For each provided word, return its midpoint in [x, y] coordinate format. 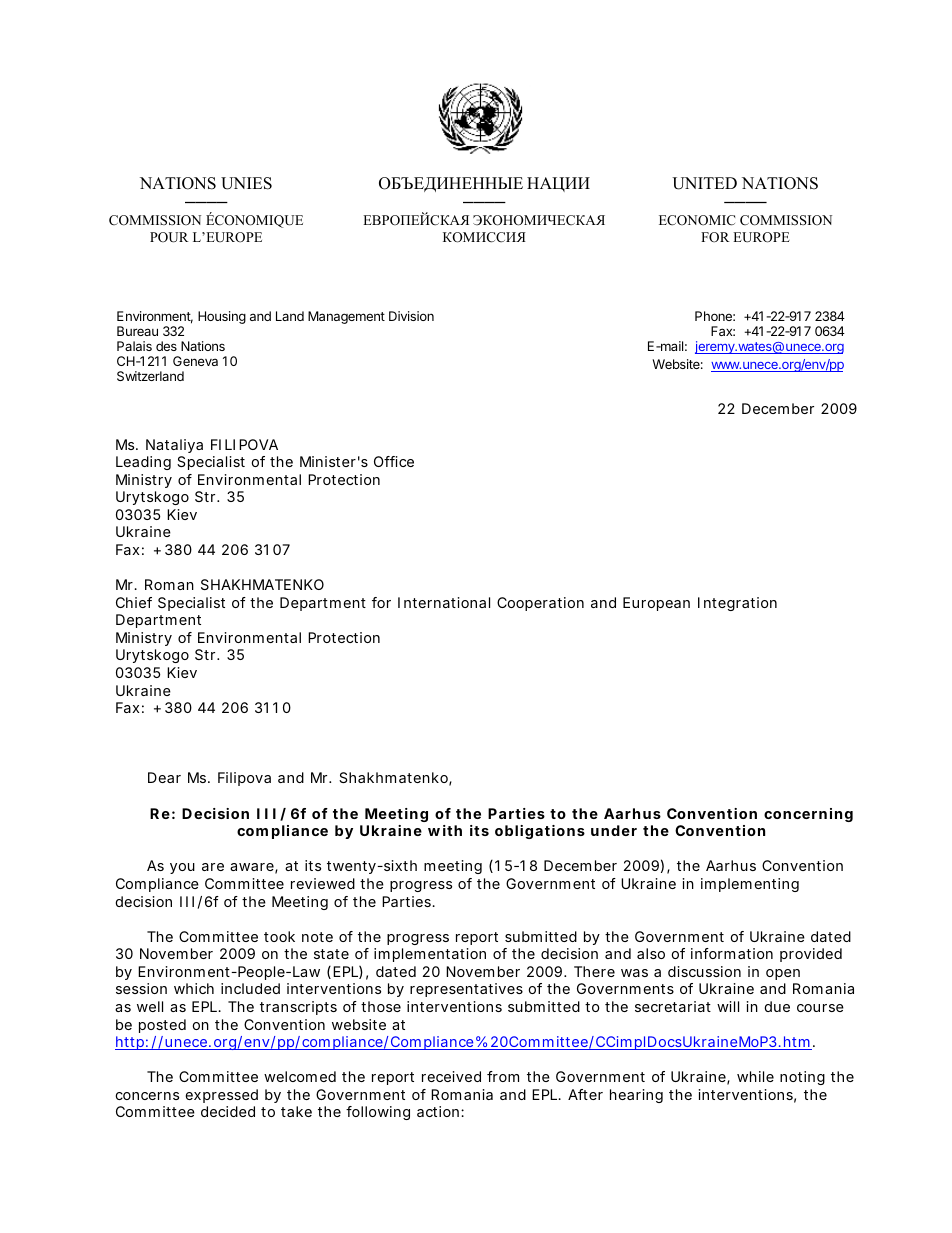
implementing [750, 885]
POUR [169, 237]
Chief [134, 602]
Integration [737, 604]
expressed [222, 1096]
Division [411, 316]
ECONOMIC [697, 220]
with [445, 830]
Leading [143, 463]
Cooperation [540, 604]
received [451, 1076]
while [755, 1076]
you [182, 868]
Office [394, 461]
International [444, 602]
